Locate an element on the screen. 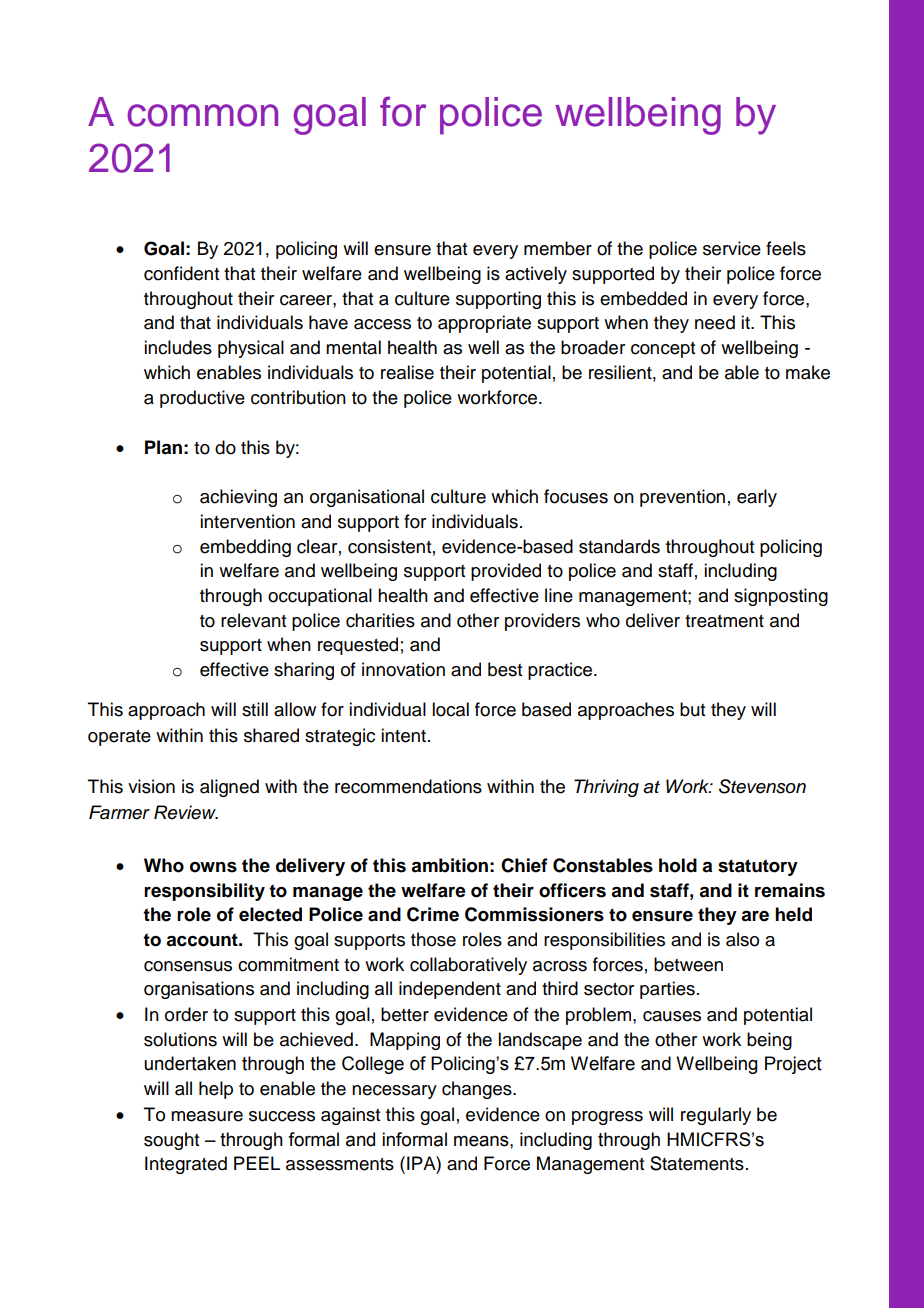 The width and height of the screenshot is (924, 1308). service is located at coordinates (732, 248).
